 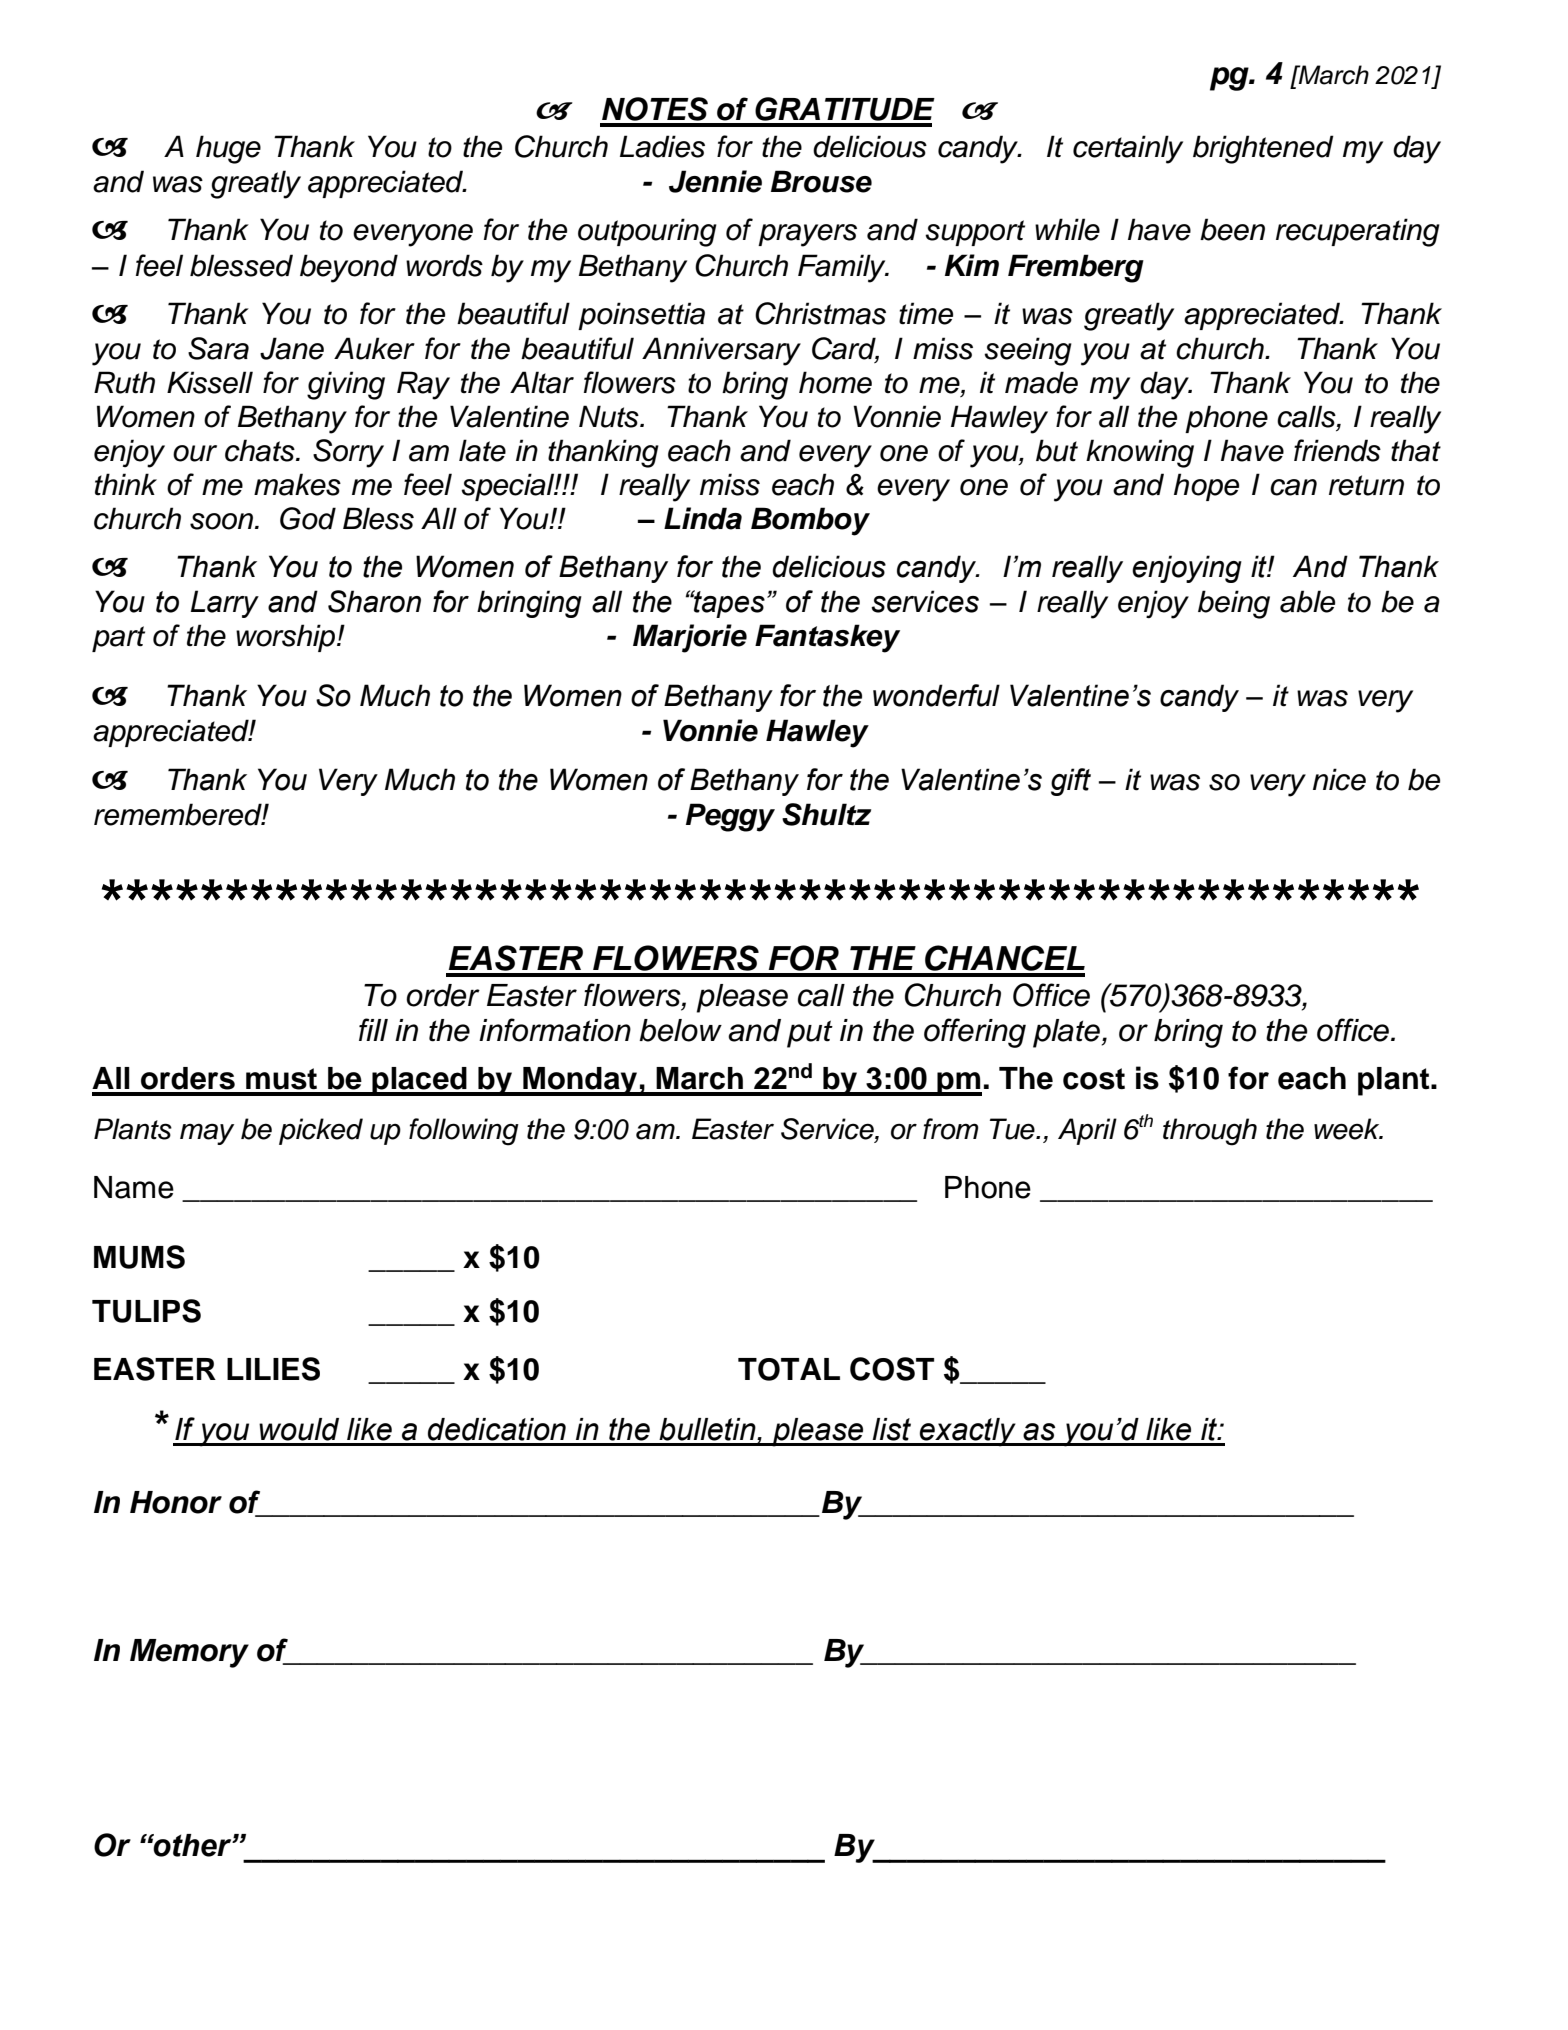 What do you see at coordinates (1339, 779) in the document?
I see `nice` at bounding box center [1339, 779].
